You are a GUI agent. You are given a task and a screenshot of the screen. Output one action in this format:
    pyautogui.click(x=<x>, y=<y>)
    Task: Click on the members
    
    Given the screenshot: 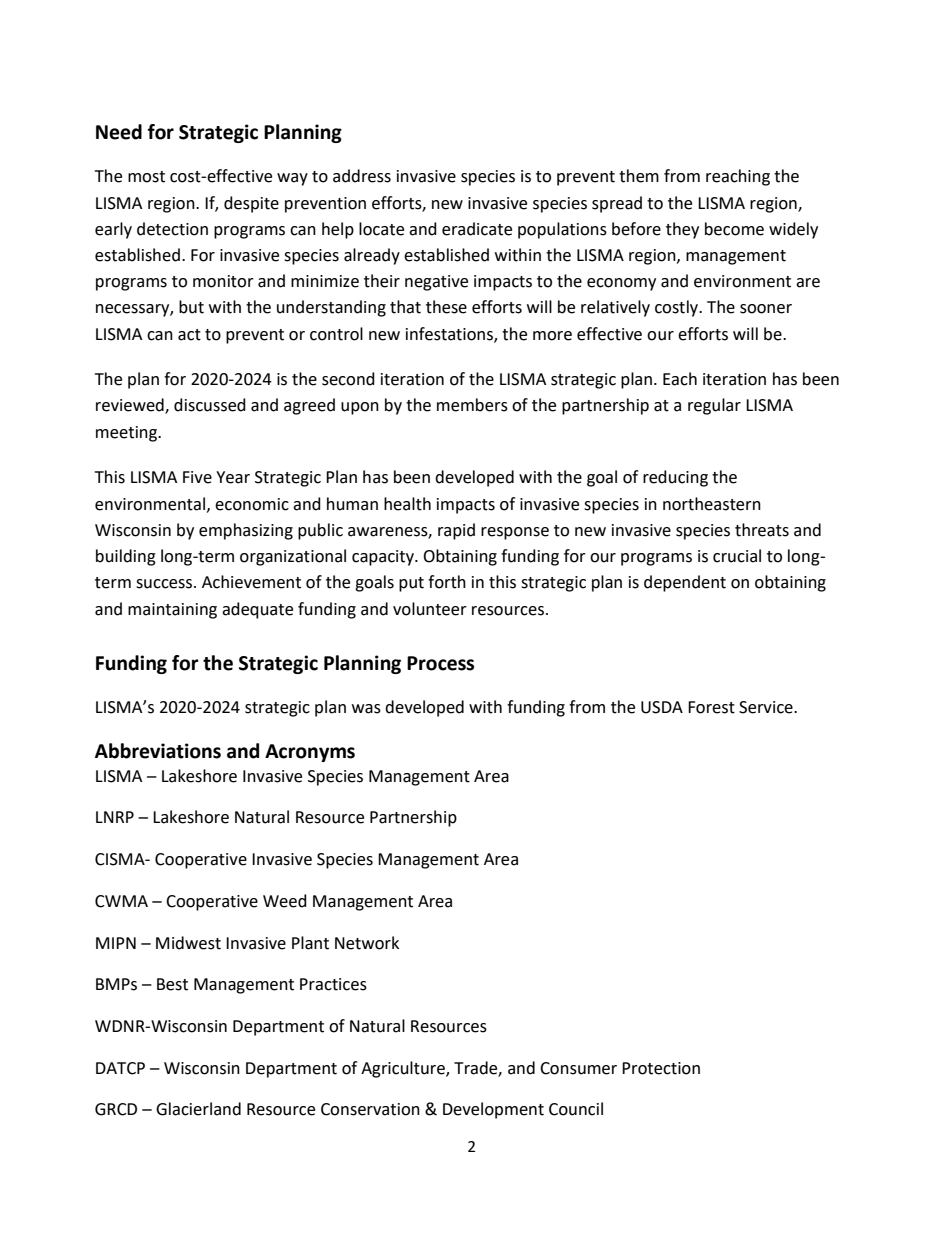 What is the action you would take?
    pyautogui.click(x=472, y=405)
